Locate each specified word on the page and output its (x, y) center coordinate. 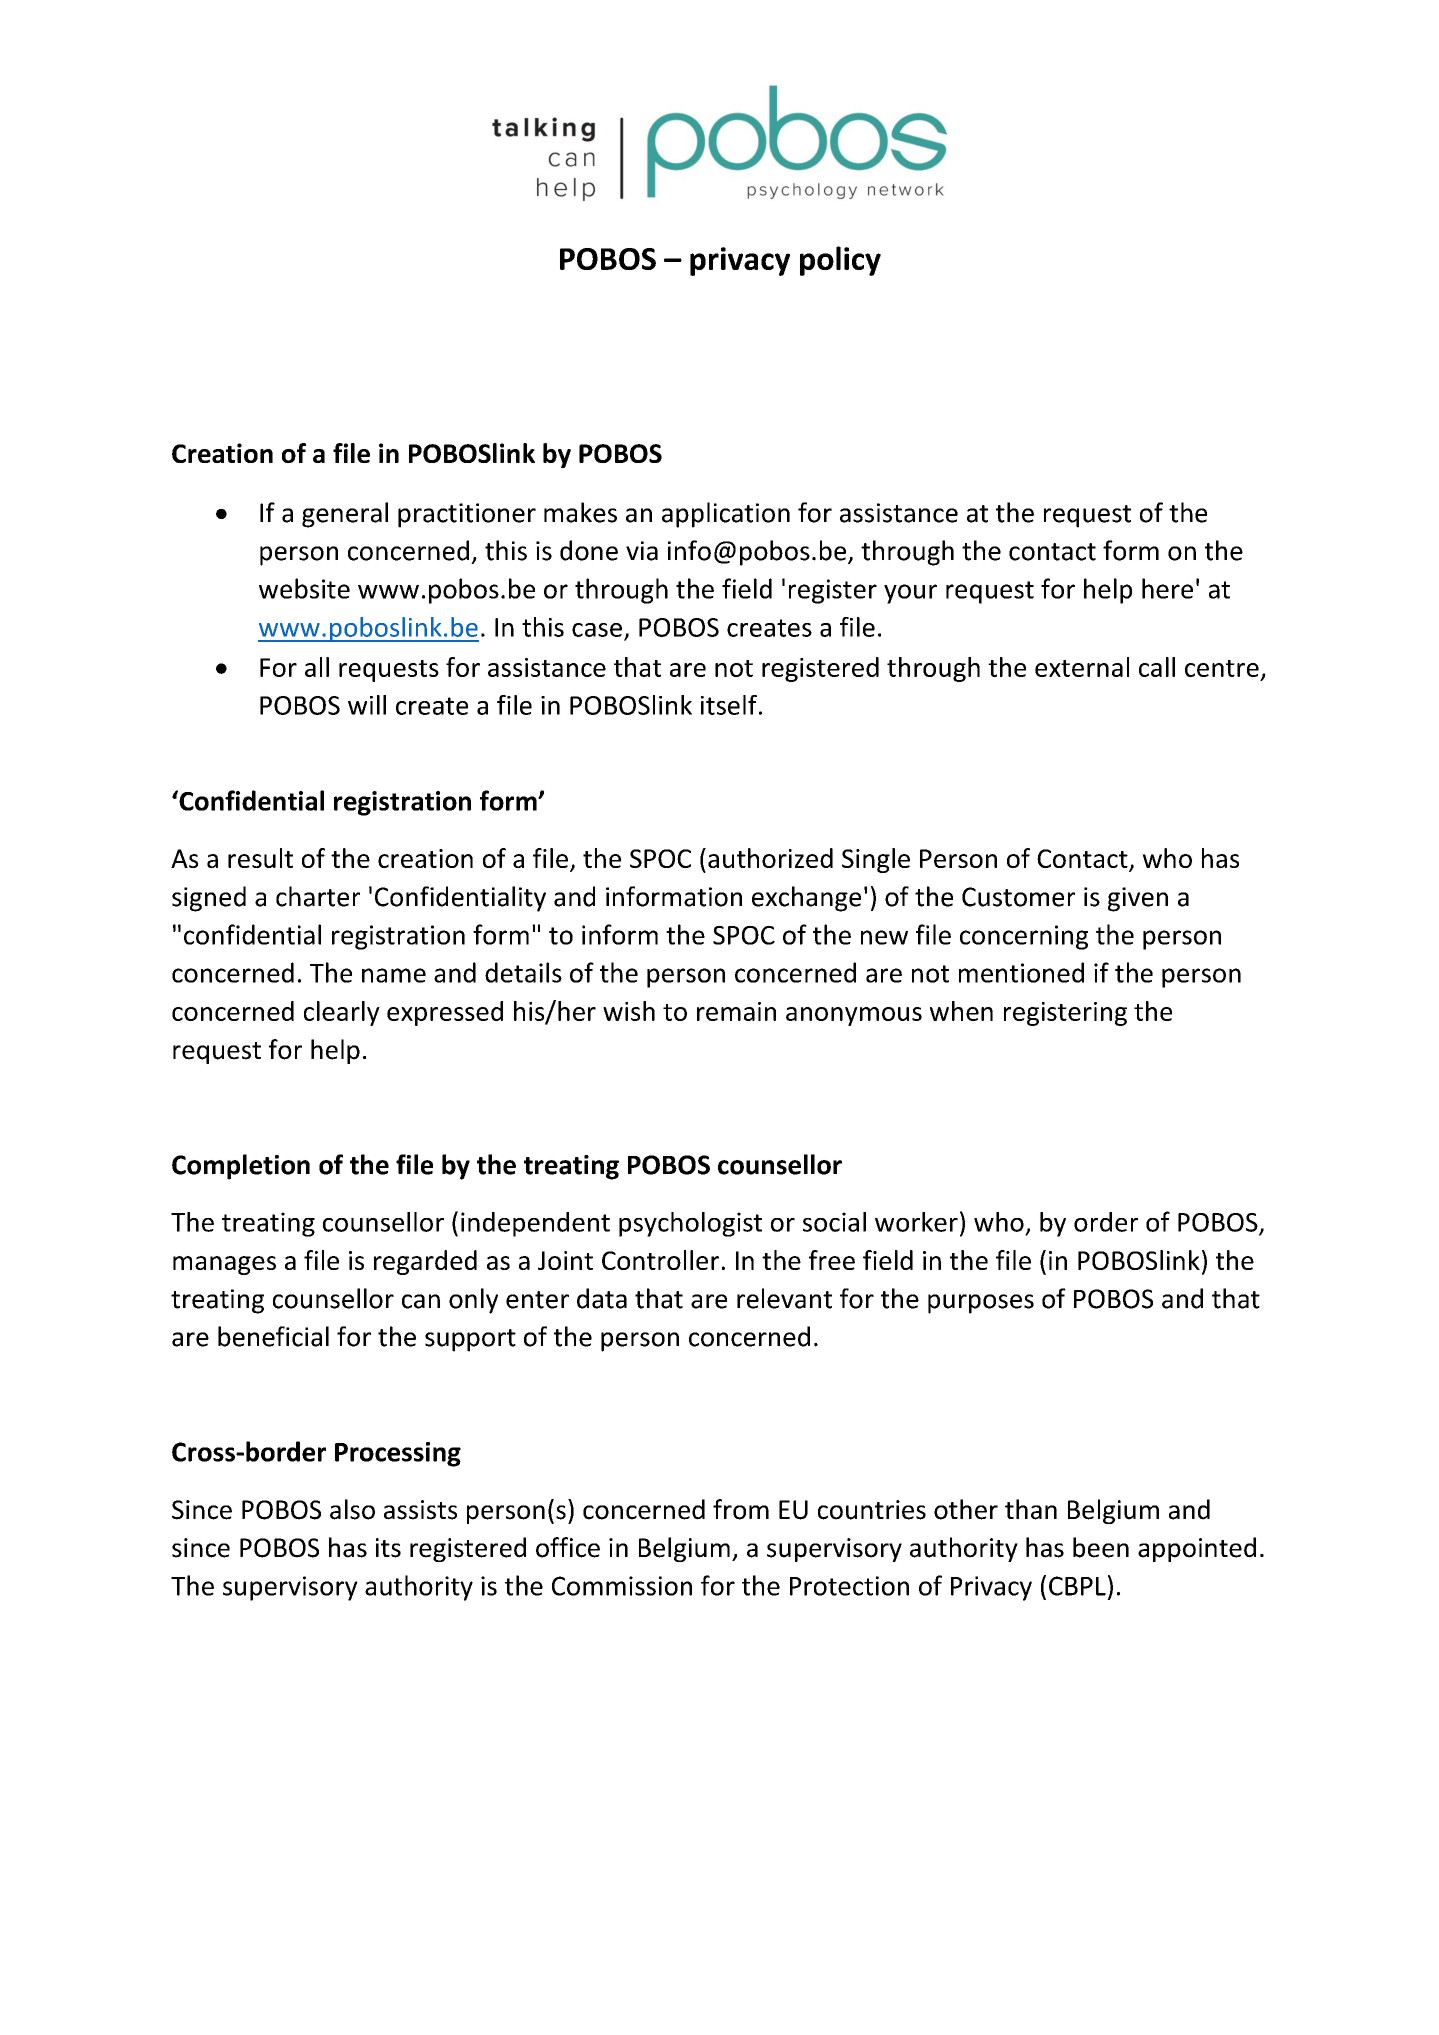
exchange (806, 899)
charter (318, 896)
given (1138, 899)
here (1167, 588)
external (1082, 667)
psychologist (690, 1224)
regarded (425, 1262)
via (642, 551)
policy (840, 261)
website (304, 588)
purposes (981, 1304)
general (345, 515)
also (352, 1509)
